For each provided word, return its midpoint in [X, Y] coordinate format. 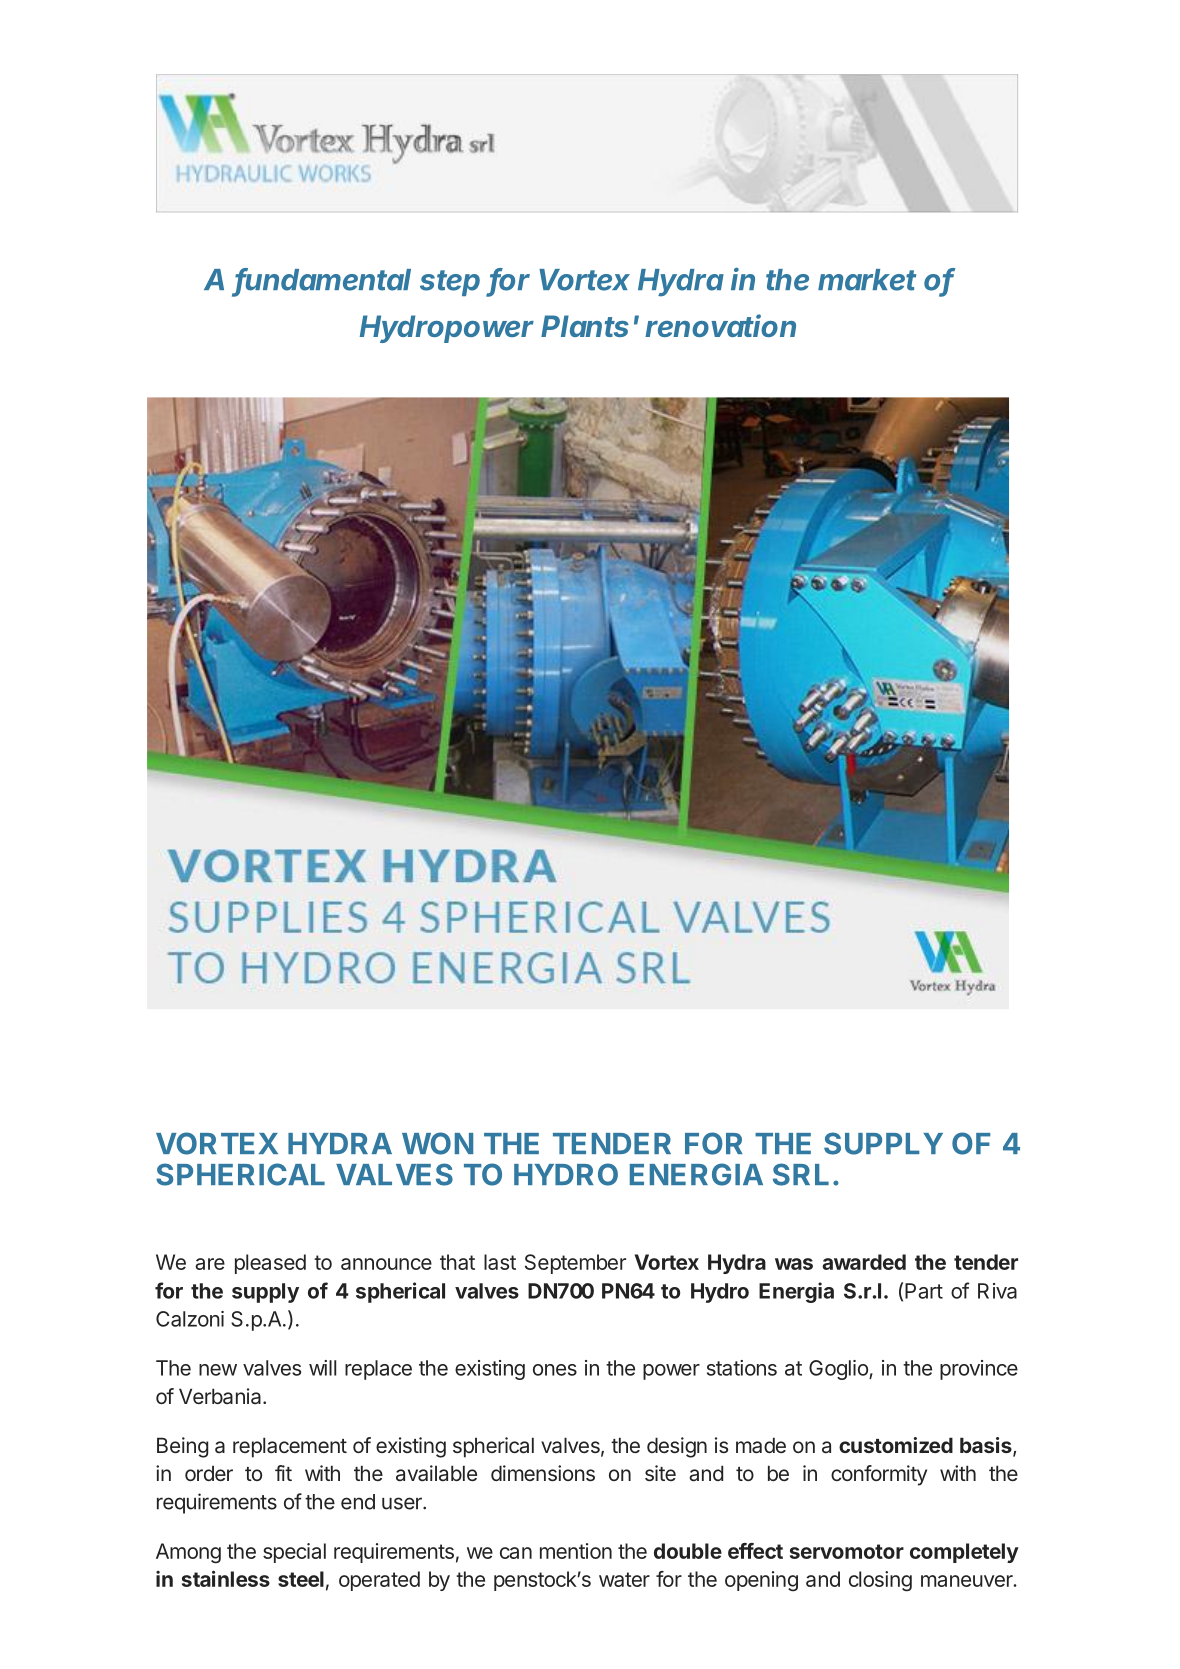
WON [437, 1143]
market [867, 280]
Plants [585, 326]
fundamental [323, 280]
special [294, 1553]
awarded [864, 1262]
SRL [801, 1174]
